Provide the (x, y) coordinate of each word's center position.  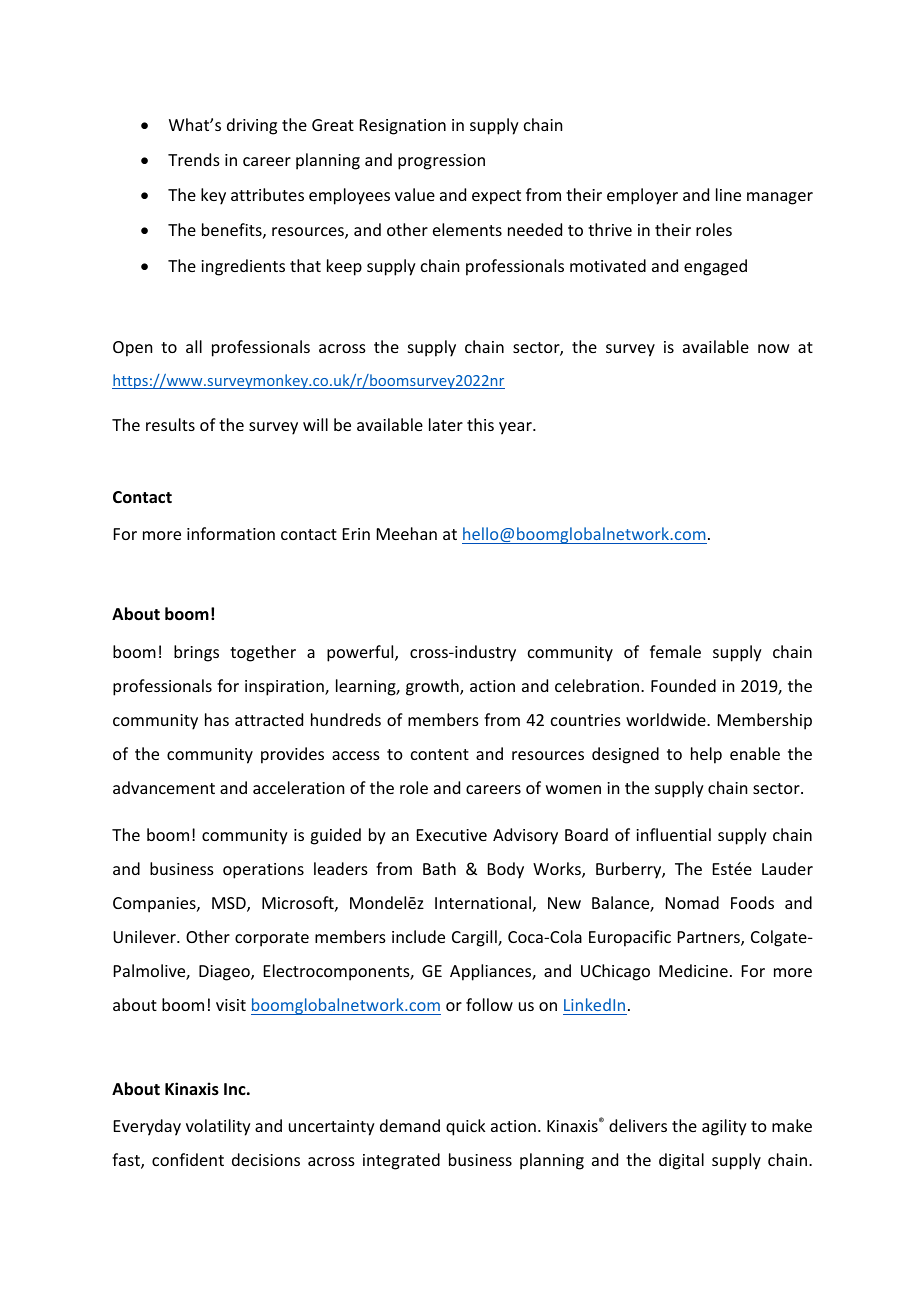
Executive (452, 835)
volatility (218, 1127)
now (774, 348)
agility (724, 1127)
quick (466, 1127)
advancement (164, 787)
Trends (194, 159)
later (446, 424)
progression (441, 162)
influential (673, 834)
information (231, 533)
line (728, 194)
